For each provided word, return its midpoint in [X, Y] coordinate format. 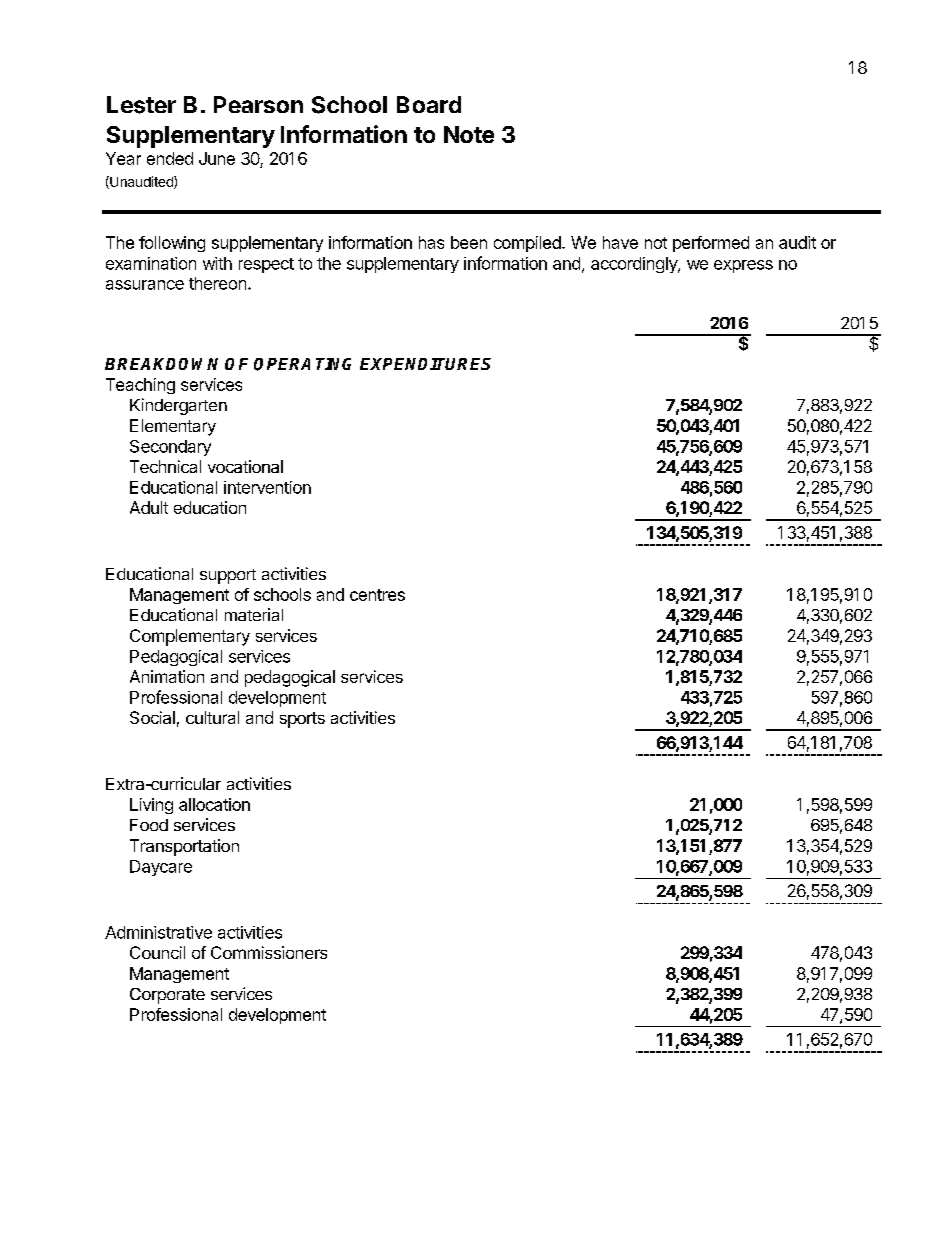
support [228, 576]
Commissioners [269, 952]
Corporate [167, 996]
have [620, 242]
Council [157, 952]
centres [377, 595]
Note [469, 134]
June [217, 158]
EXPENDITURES [425, 364]
